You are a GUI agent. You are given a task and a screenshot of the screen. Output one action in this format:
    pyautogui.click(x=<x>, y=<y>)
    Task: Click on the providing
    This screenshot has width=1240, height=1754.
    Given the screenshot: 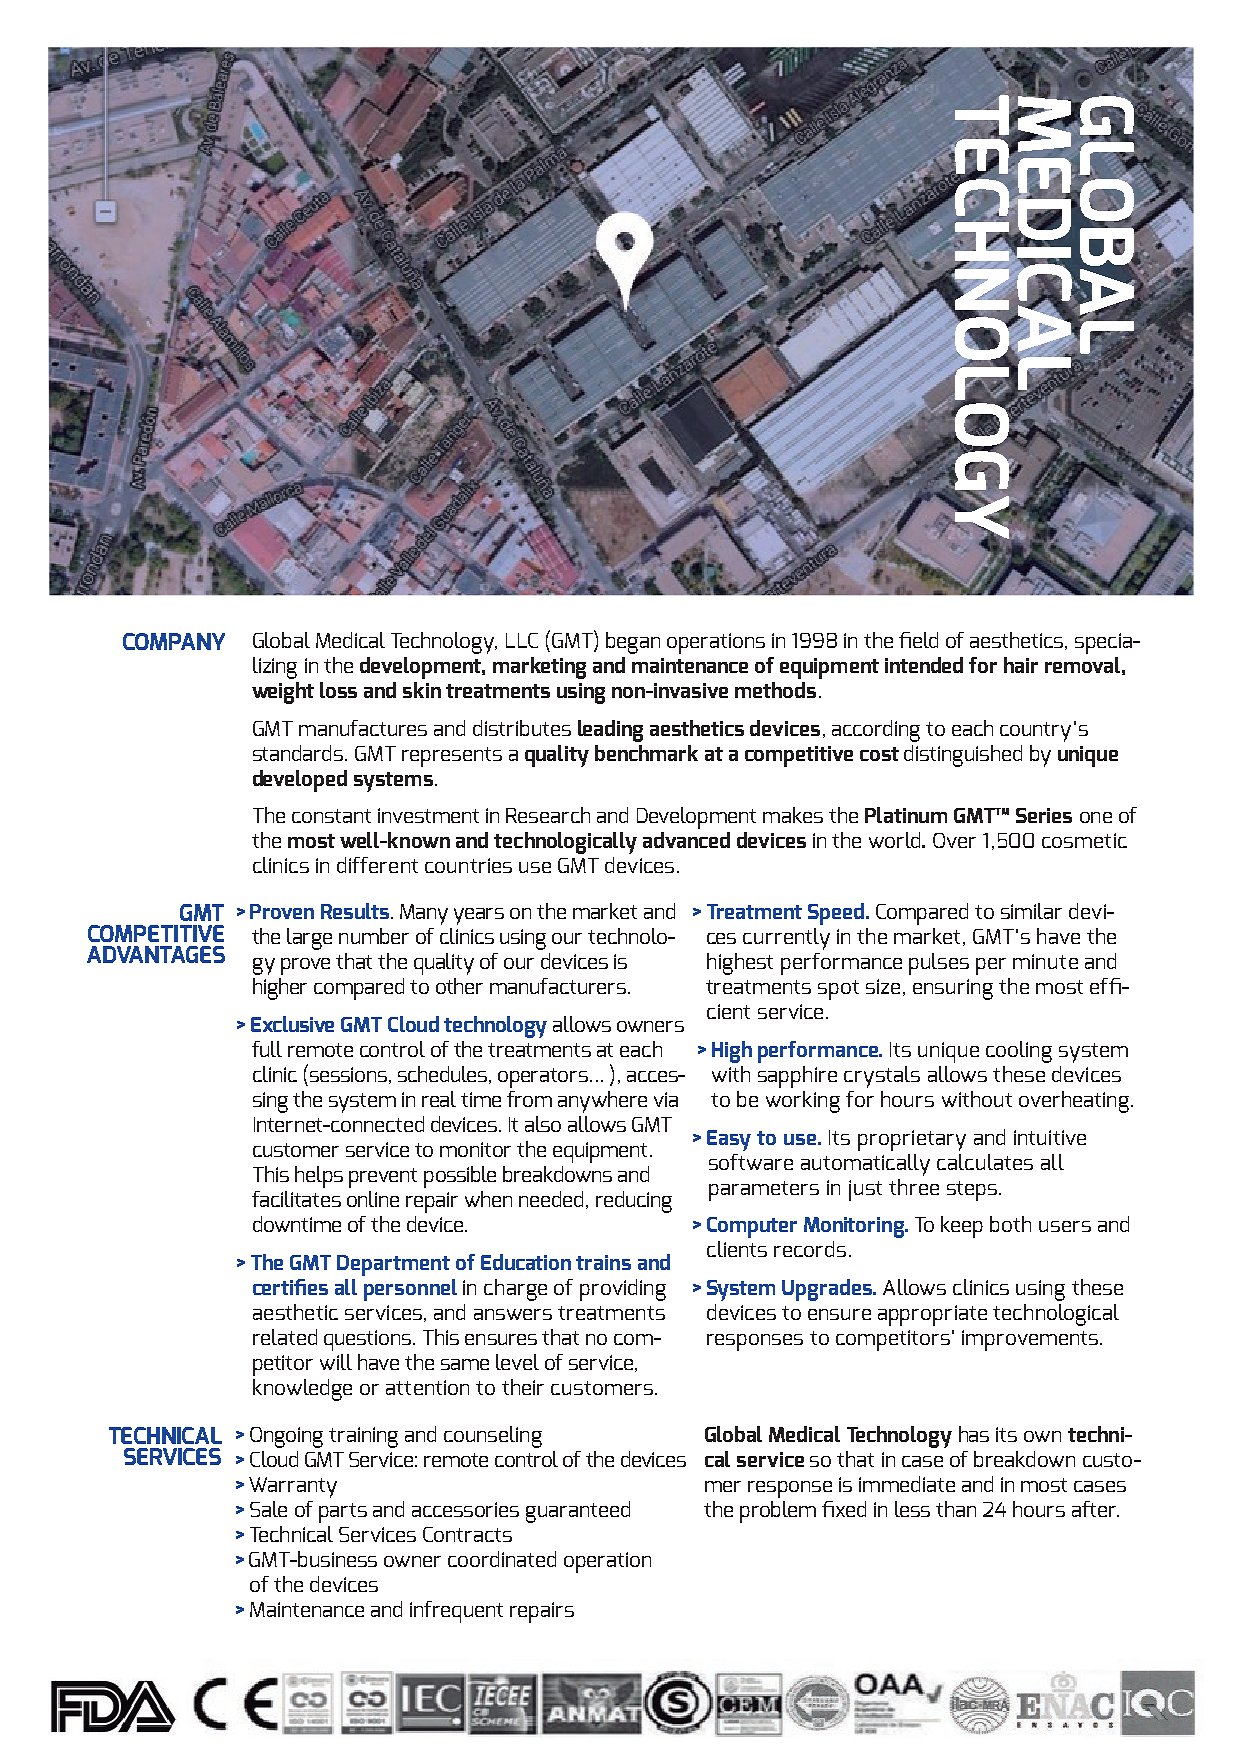 What is the action you would take?
    pyautogui.click(x=623, y=1290)
